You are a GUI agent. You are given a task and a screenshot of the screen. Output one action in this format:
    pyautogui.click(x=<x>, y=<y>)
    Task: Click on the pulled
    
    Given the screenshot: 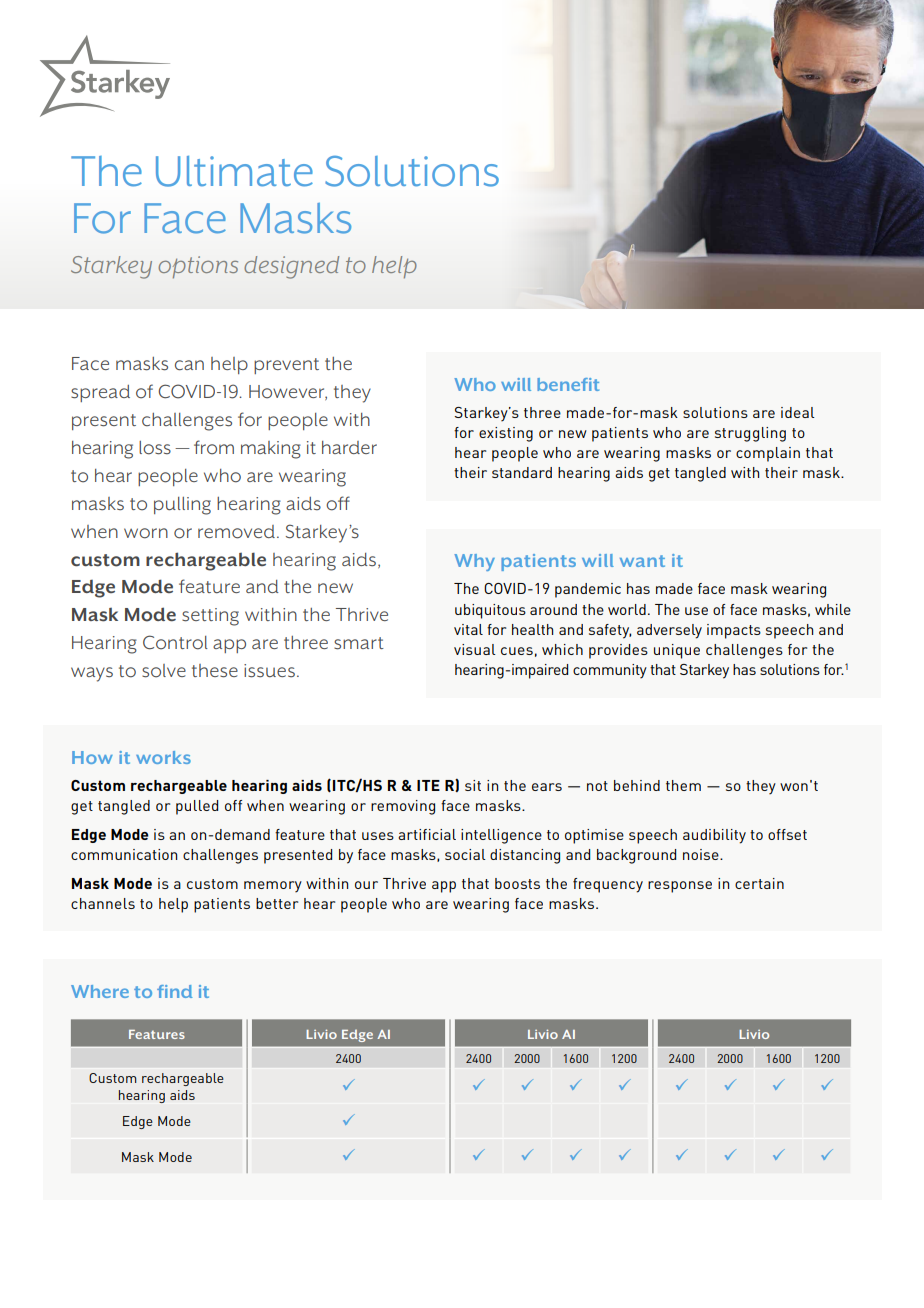 What is the action you would take?
    pyautogui.click(x=197, y=807)
